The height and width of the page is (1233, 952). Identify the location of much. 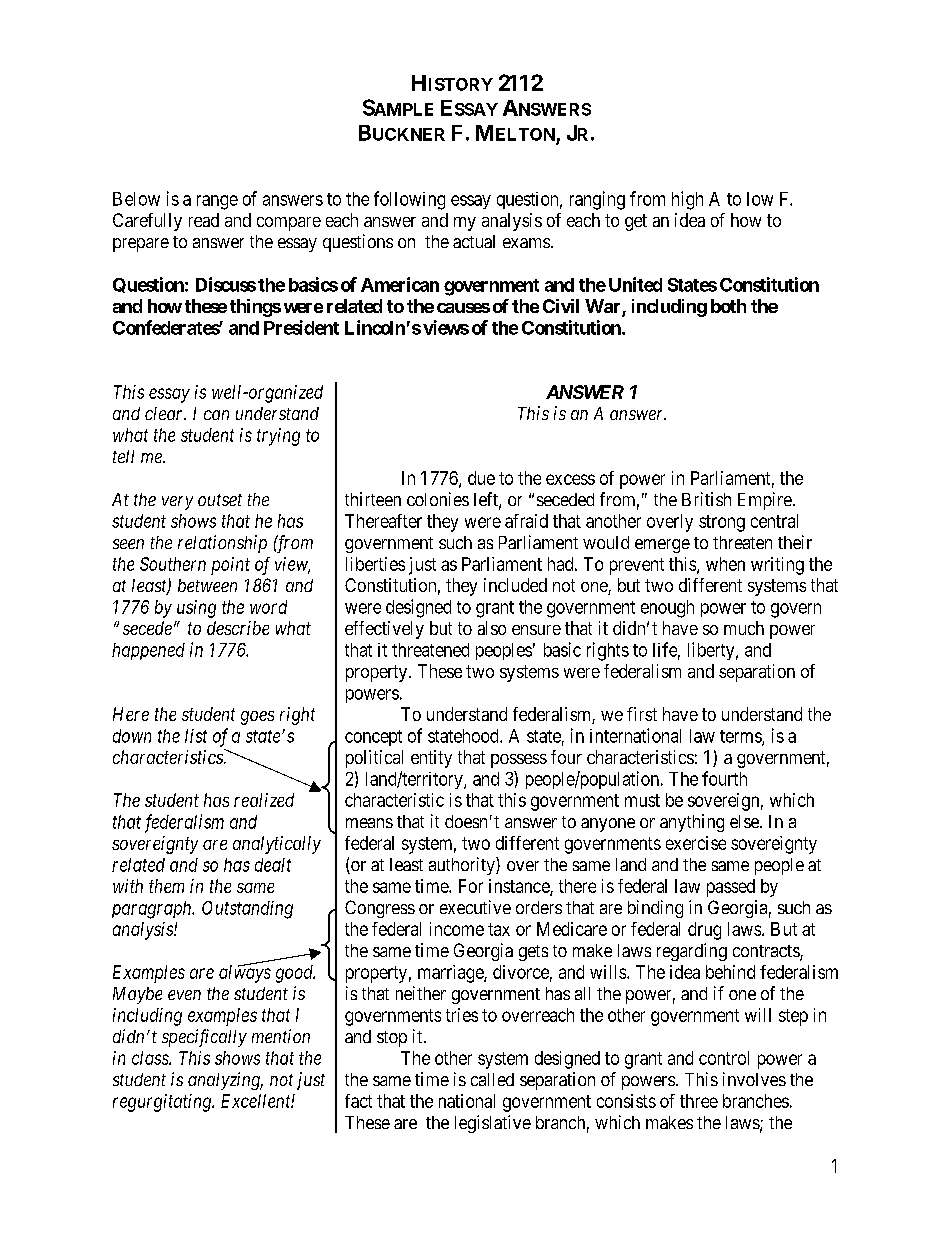
(744, 628).
